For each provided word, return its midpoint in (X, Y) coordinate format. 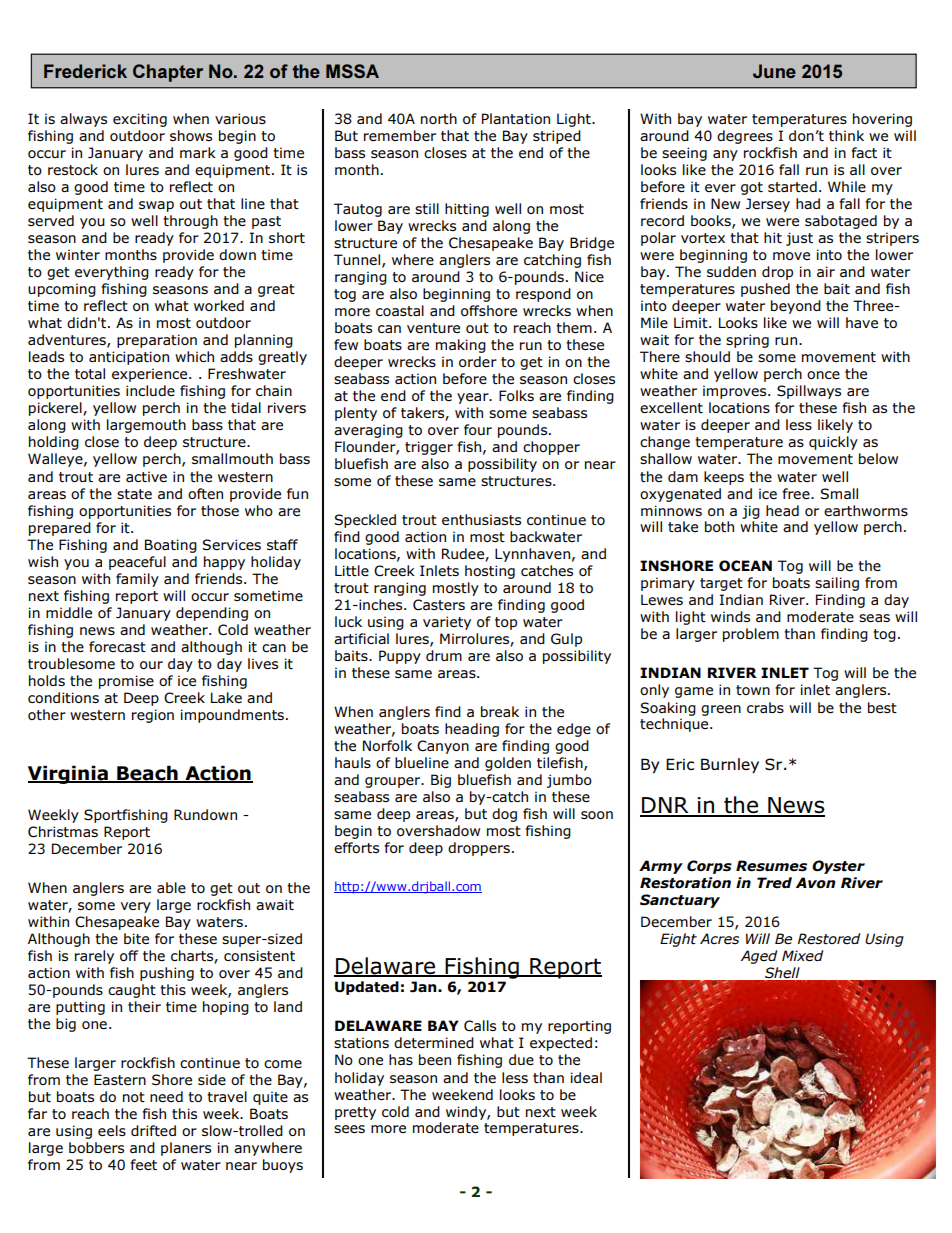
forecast (117, 646)
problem (751, 635)
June (774, 71)
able (171, 887)
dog (504, 815)
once (823, 375)
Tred (774, 882)
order (478, 361)
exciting (140, 120)
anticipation (129, 358)
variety (447, 623)
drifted (153, 1130)
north (439, 118)
